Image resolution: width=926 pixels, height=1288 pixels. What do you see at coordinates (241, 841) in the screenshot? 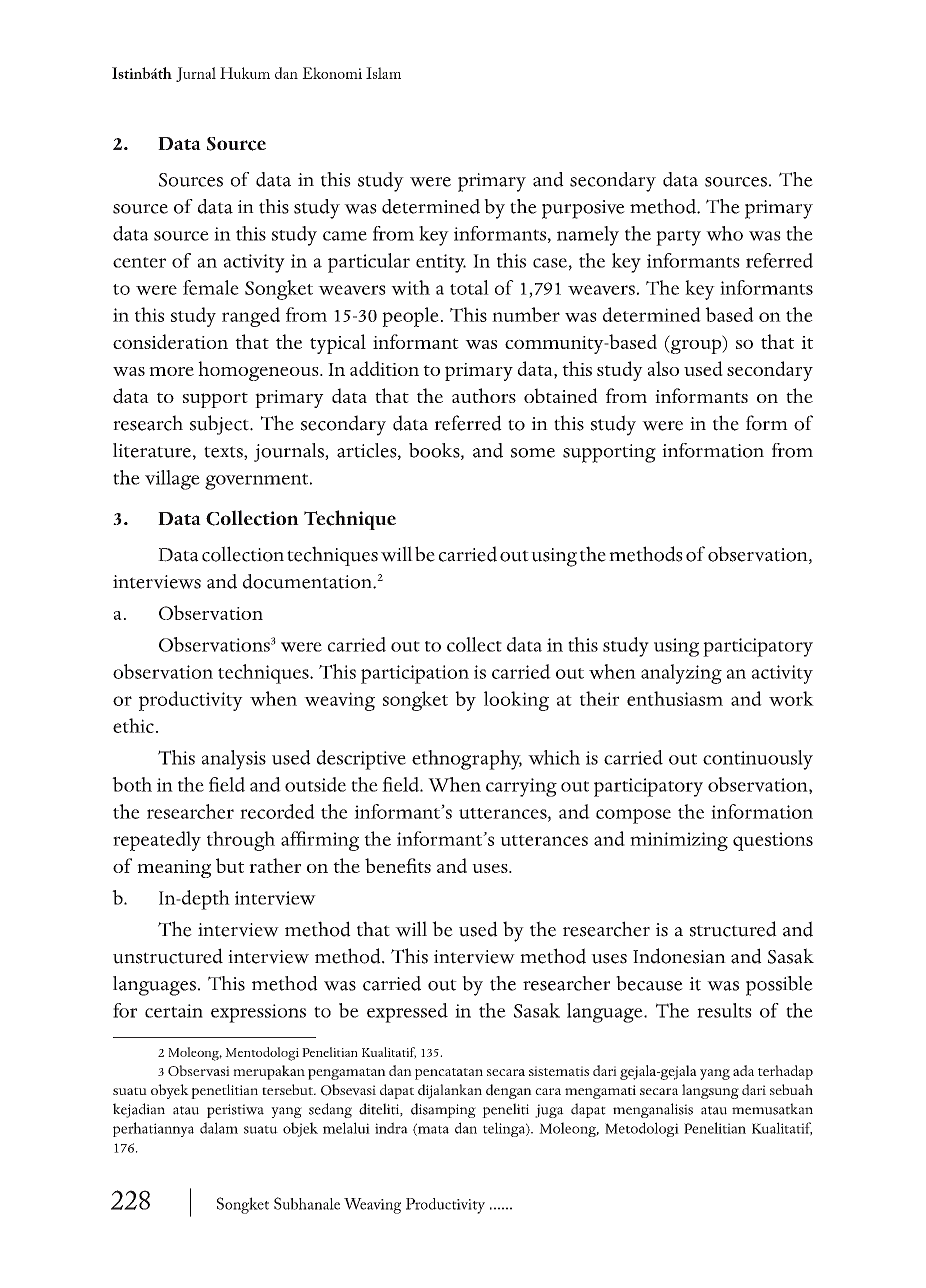
I see `through` at bounding box center [241, 841].
